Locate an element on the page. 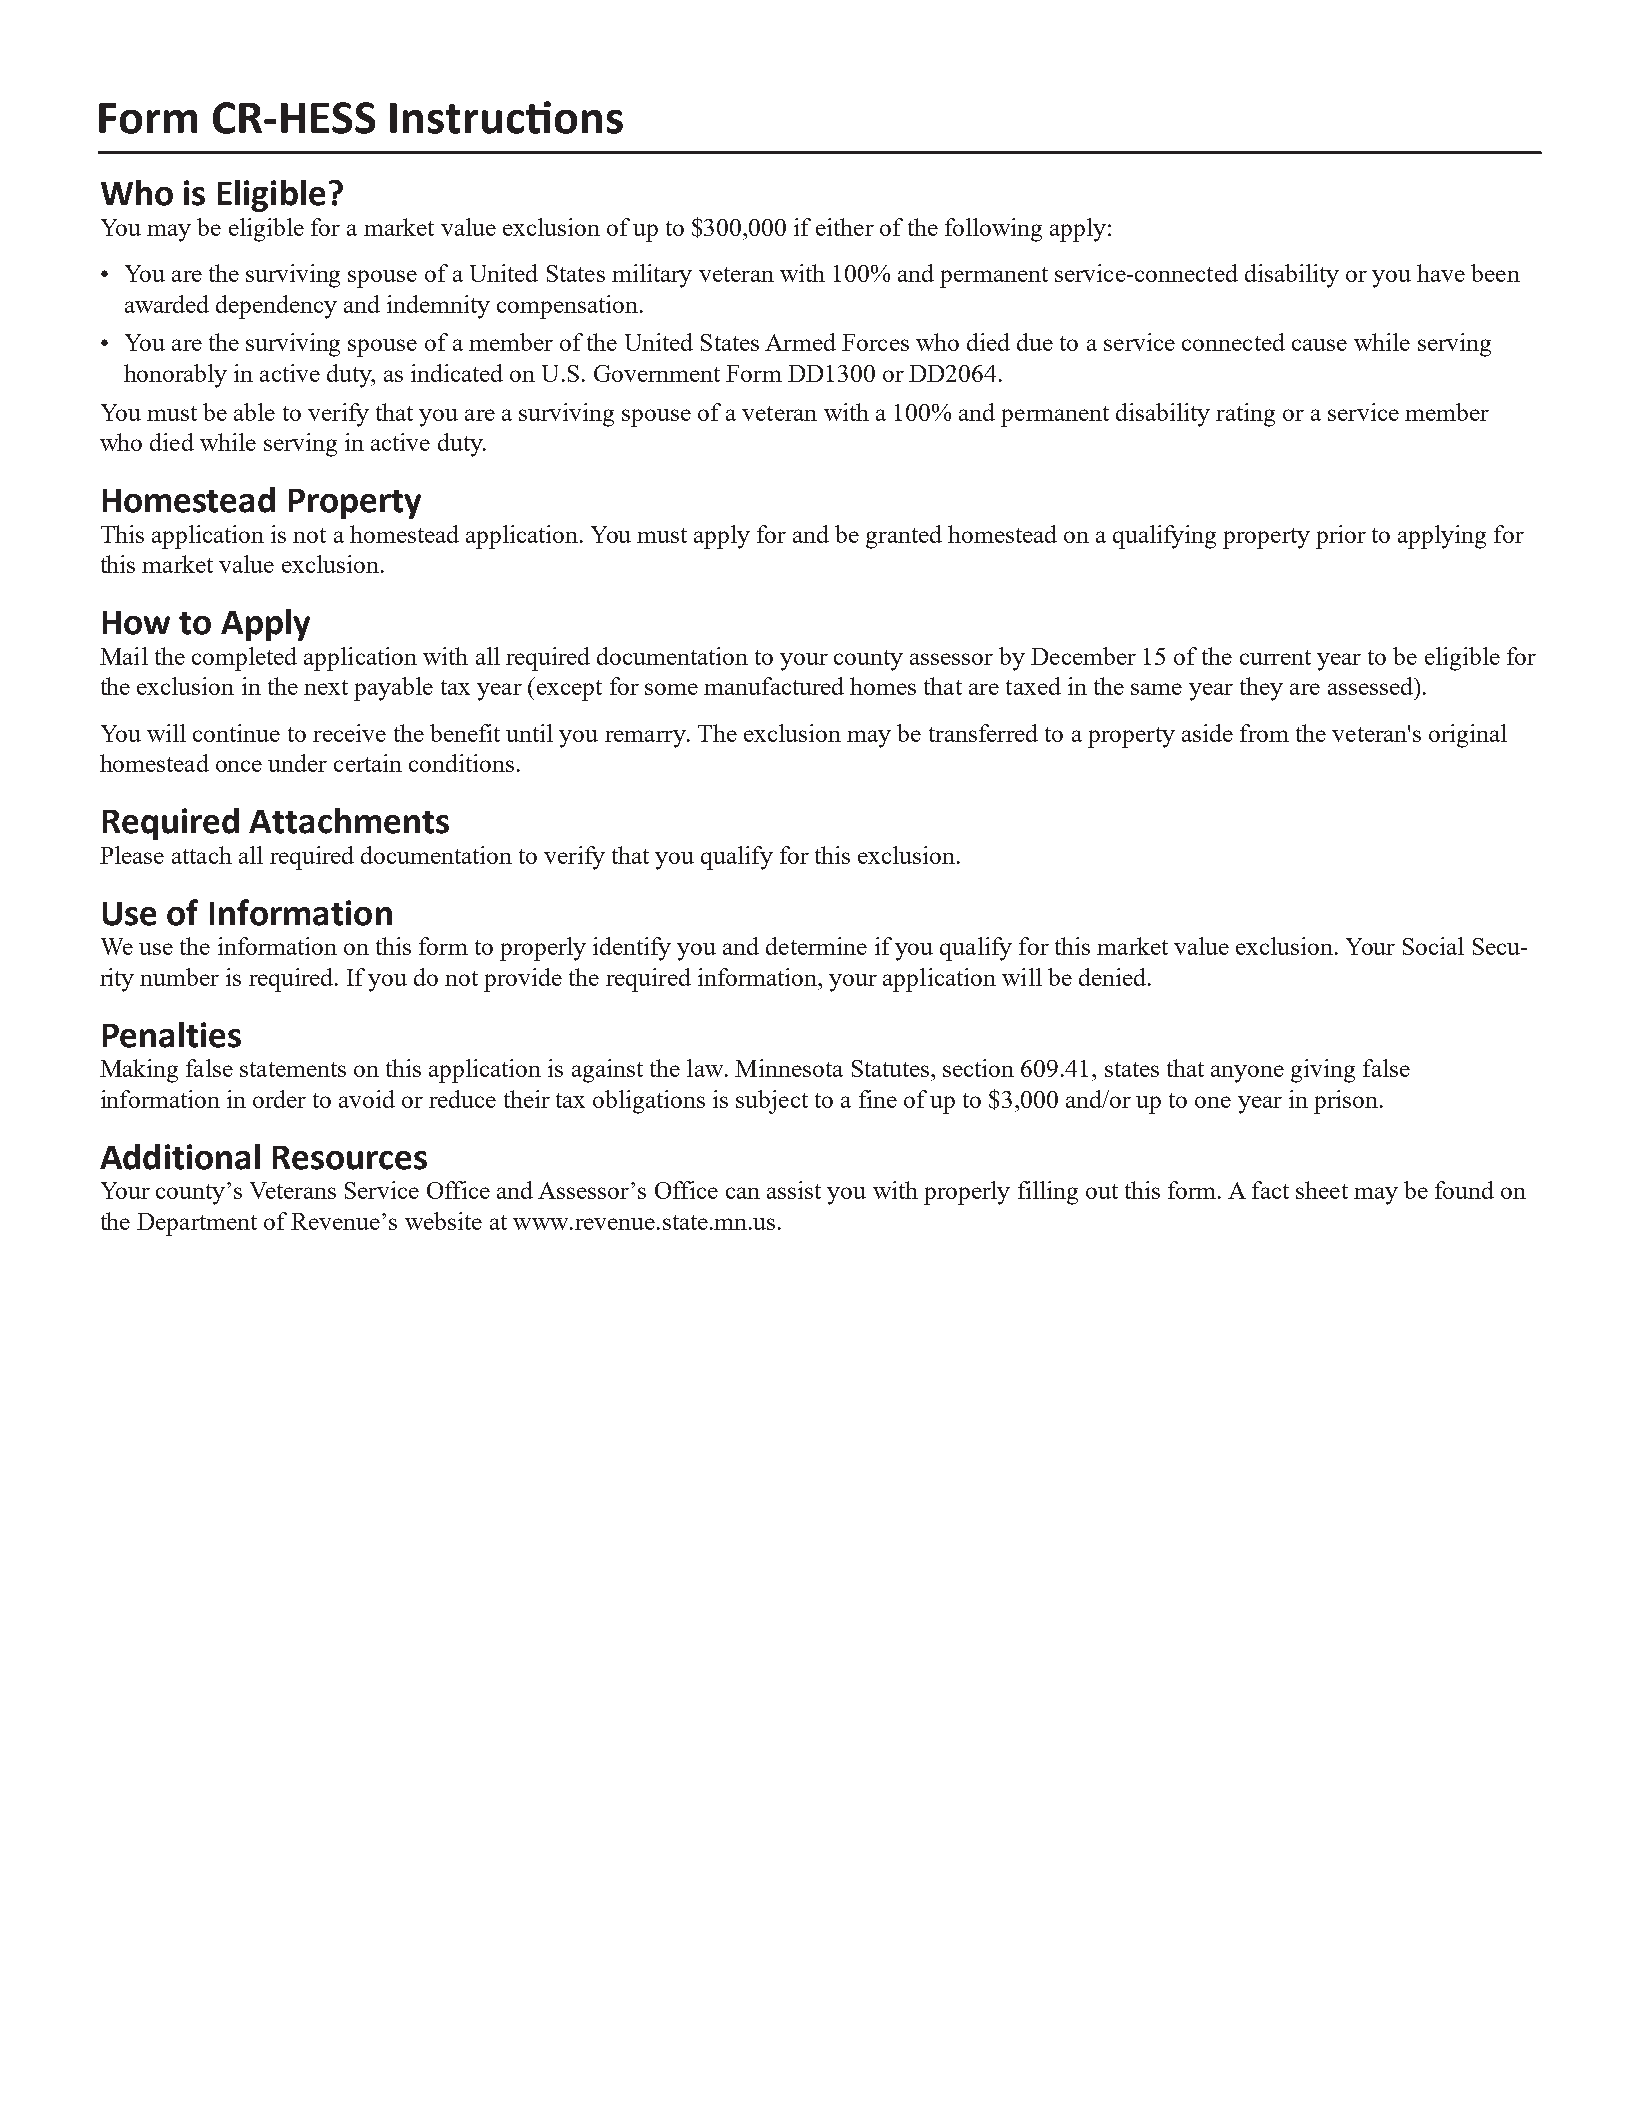 Image resolution: width=1638 pixels, height=2120 pixels. Resources is located at coordinates (350, 1158).
